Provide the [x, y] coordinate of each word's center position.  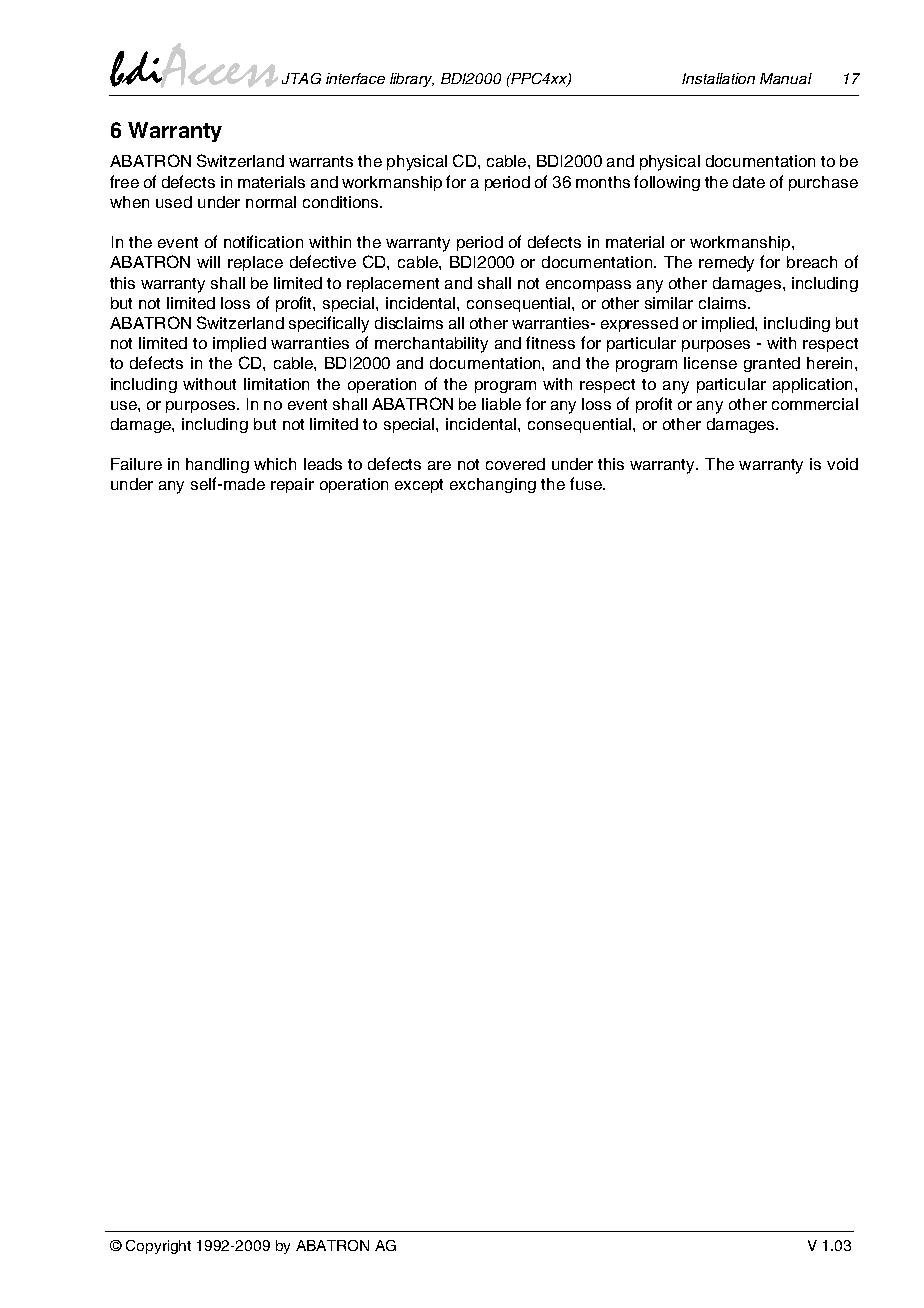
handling [217, 465]
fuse [587, 483]
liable [501, 404]
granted [772, 364]
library [412, 80]
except [419, 486]
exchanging [493, 485]
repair [292, 485]
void [842, 464]
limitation [276, 384]
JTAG [301, 78]
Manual [786, 78]
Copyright [158, 1247]
